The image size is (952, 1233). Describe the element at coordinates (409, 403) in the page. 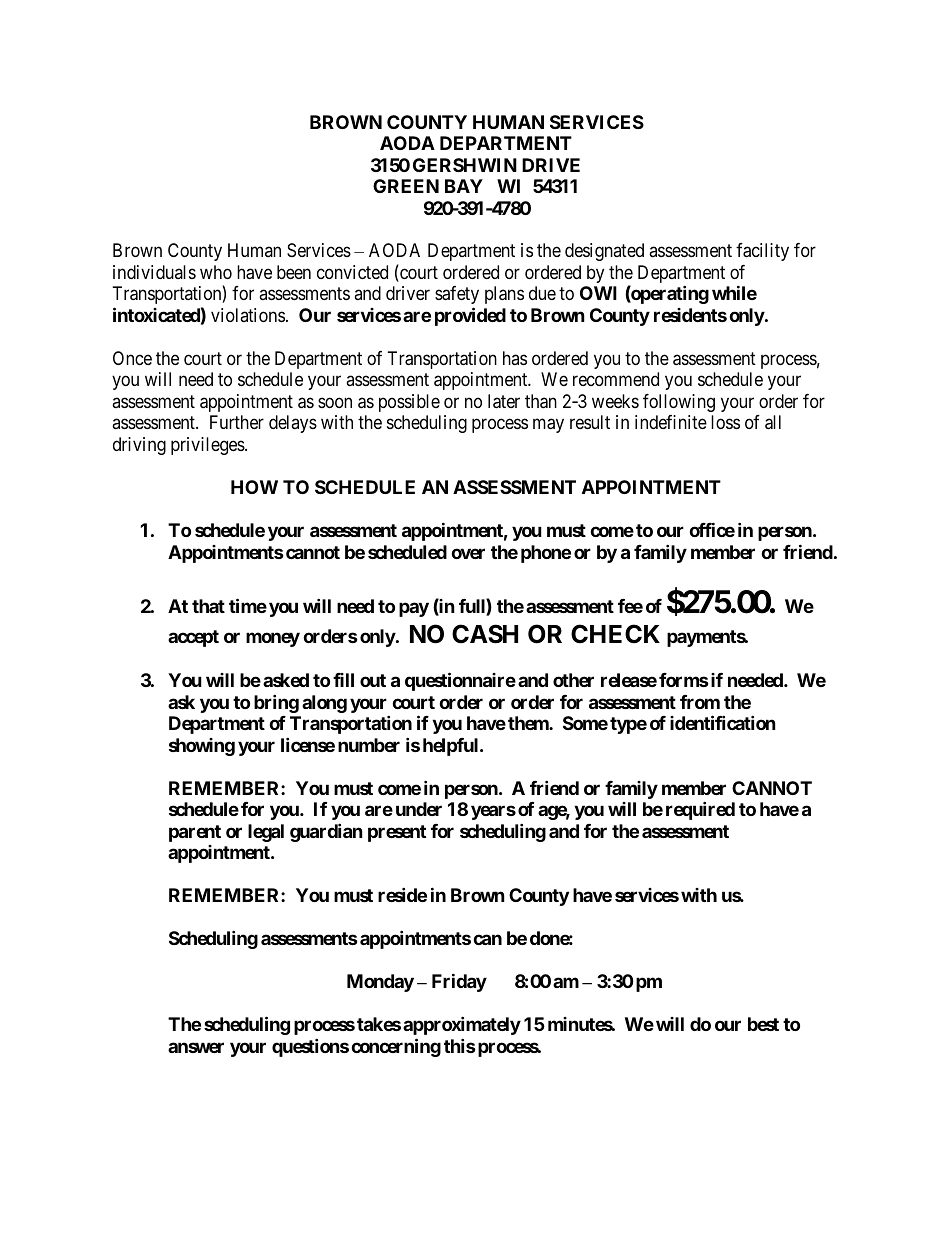

I see `possible` at that location.
